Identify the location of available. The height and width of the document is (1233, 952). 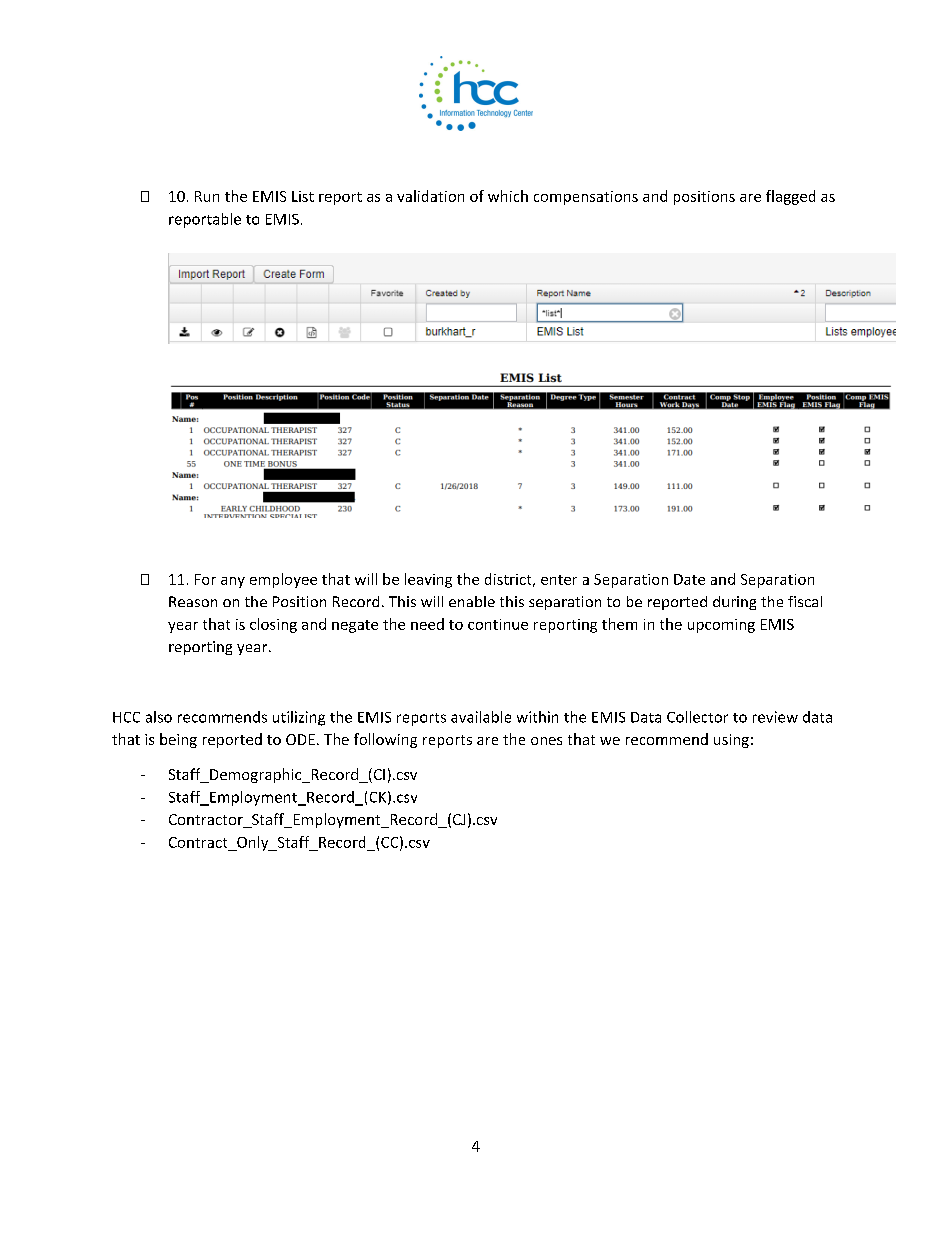
(481, 717).
